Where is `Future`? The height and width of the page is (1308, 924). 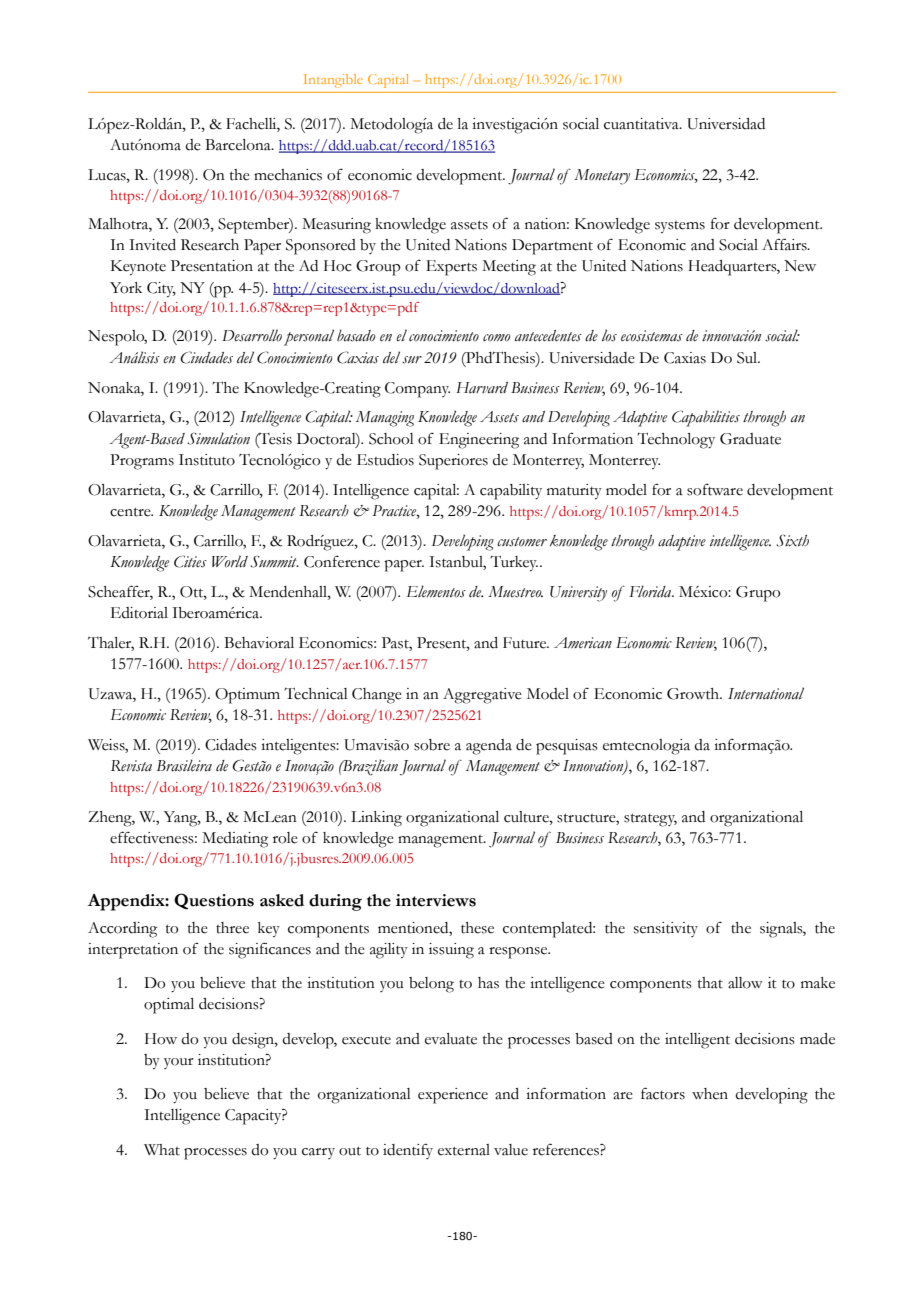
Future is located at coordinates (526, 643).
